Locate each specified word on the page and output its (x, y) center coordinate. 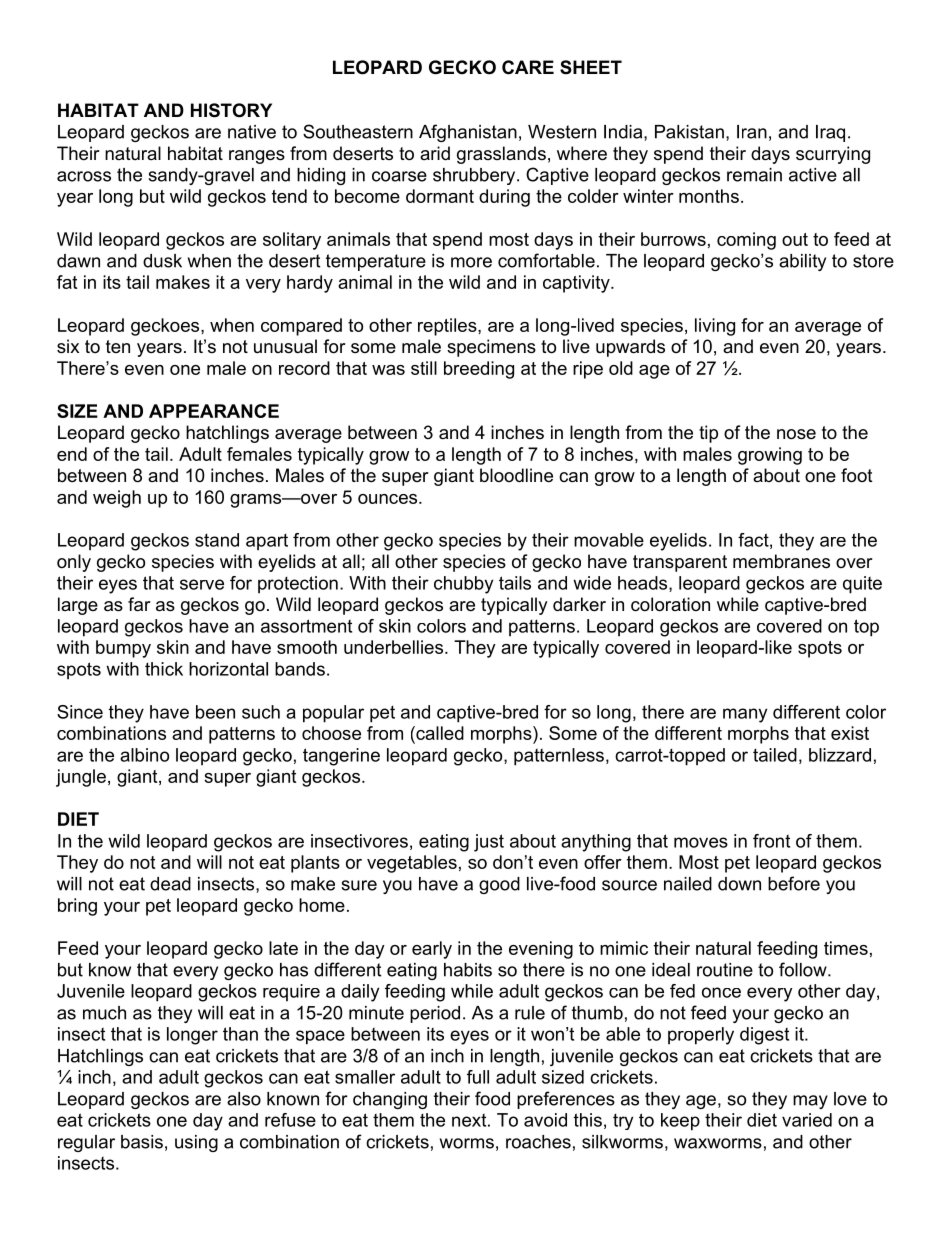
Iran (752, 132)
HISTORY (231, 110)
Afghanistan (468, 133)
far (139, 604)
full (478, 1077)
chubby (463, 585)
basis (142, 1142)
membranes (781, 561)
